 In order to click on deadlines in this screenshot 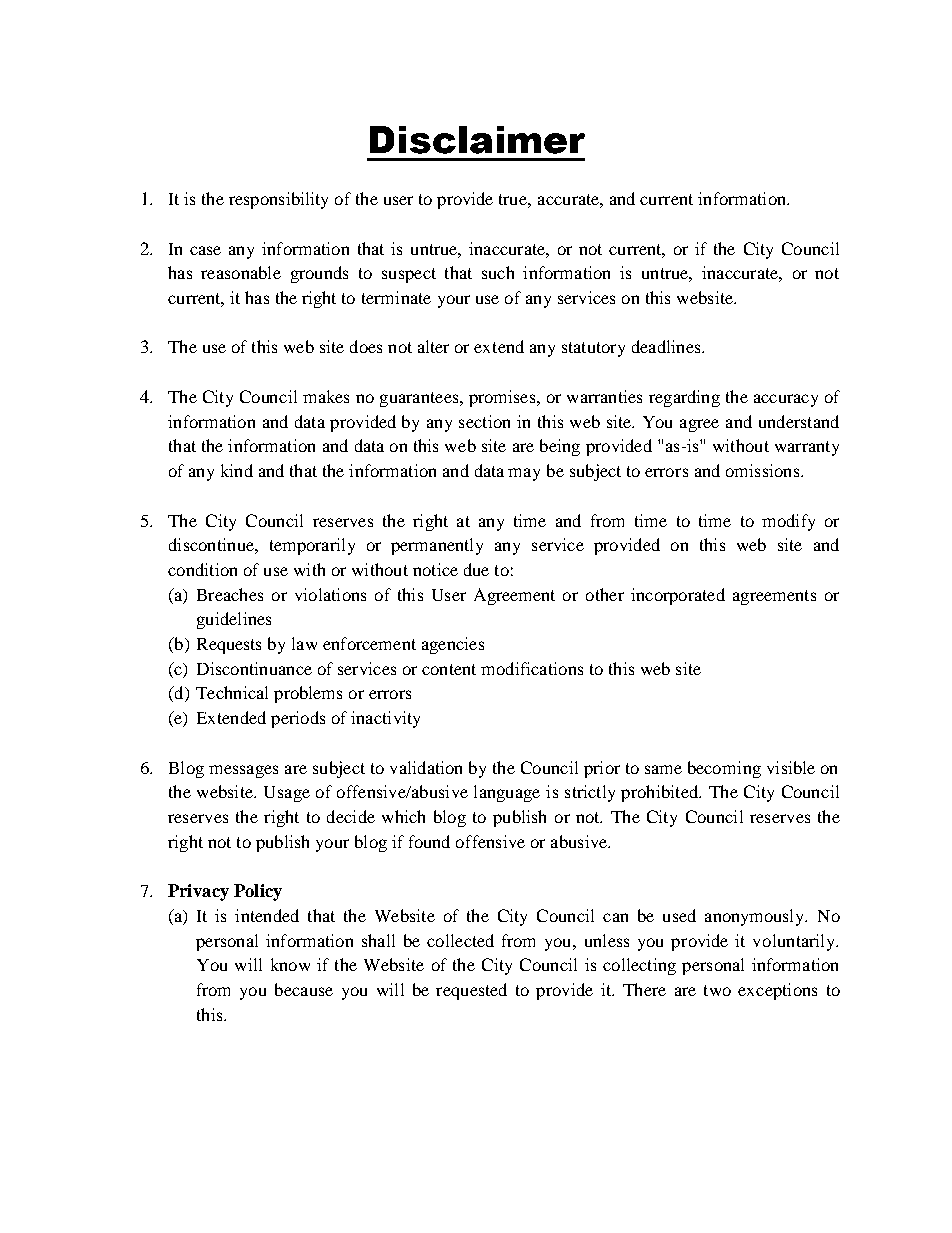, I will do `click(667, 346)`.
